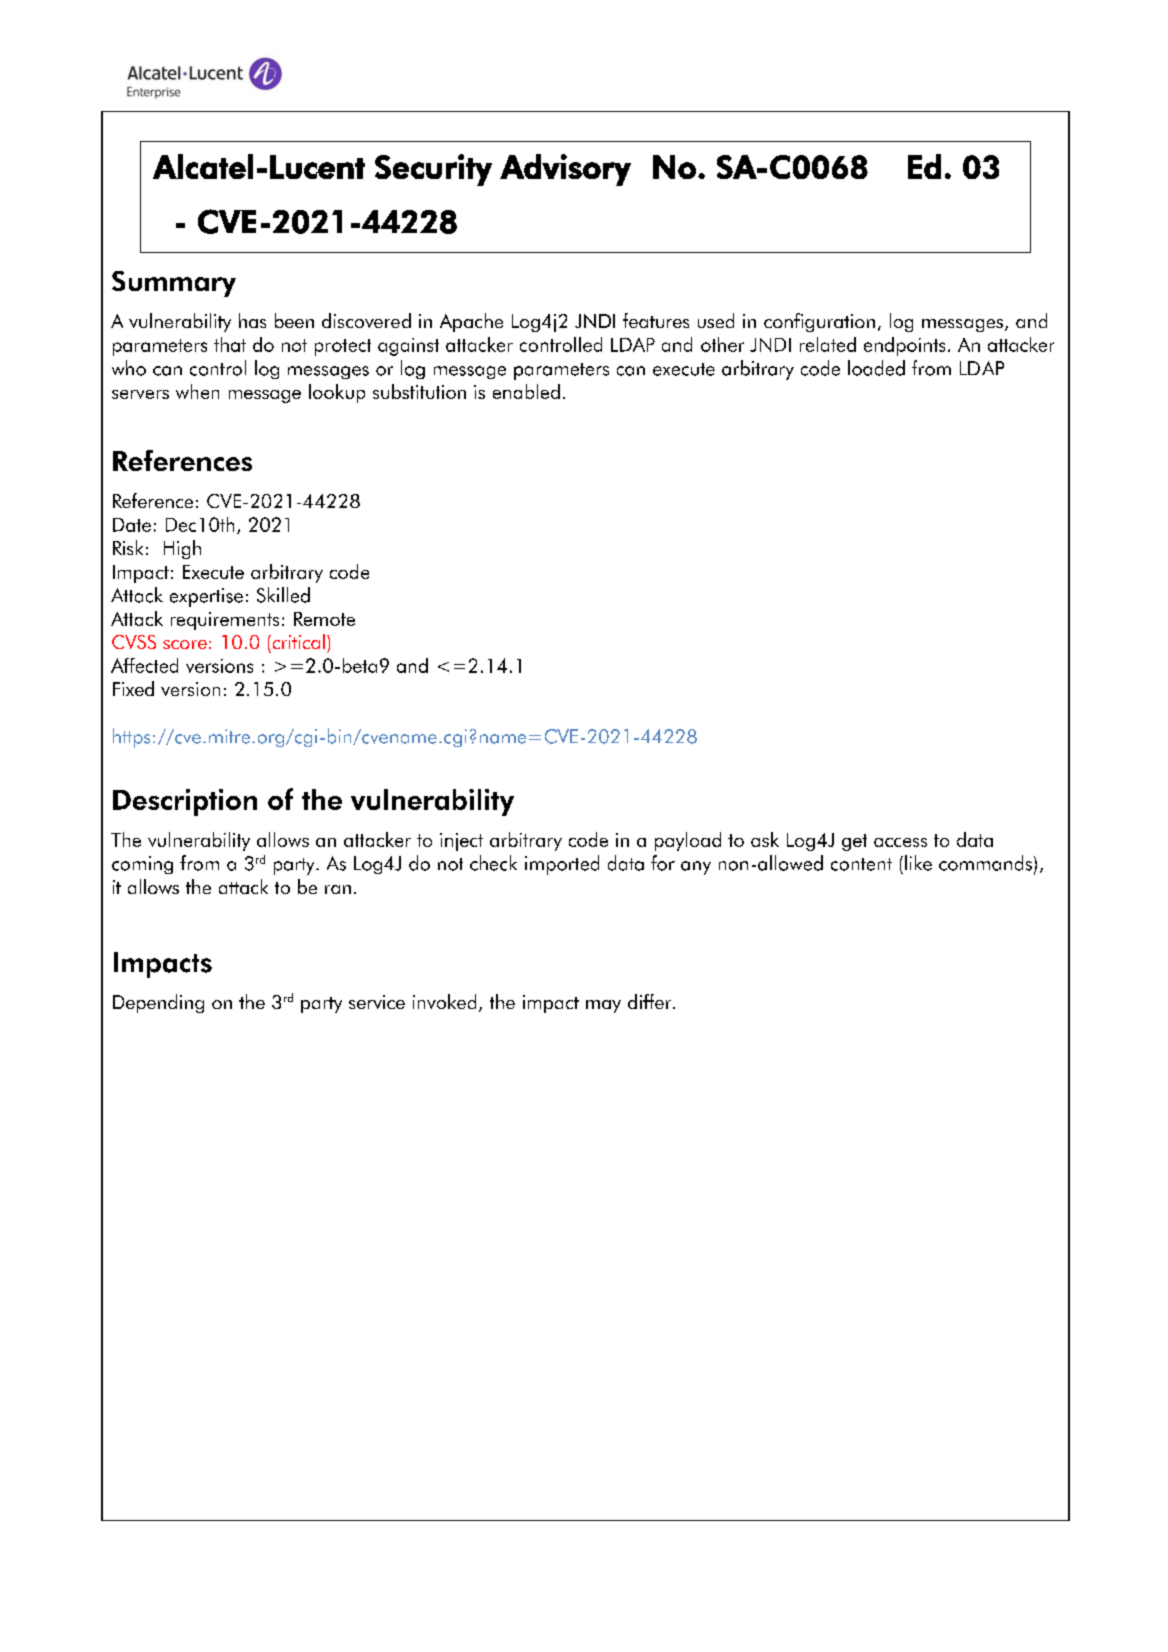 The width and height of the screenshot is (1168, 1652). Describe the element at coordinates (876, 368) in the screenshot. I see `loaded` at that location.
